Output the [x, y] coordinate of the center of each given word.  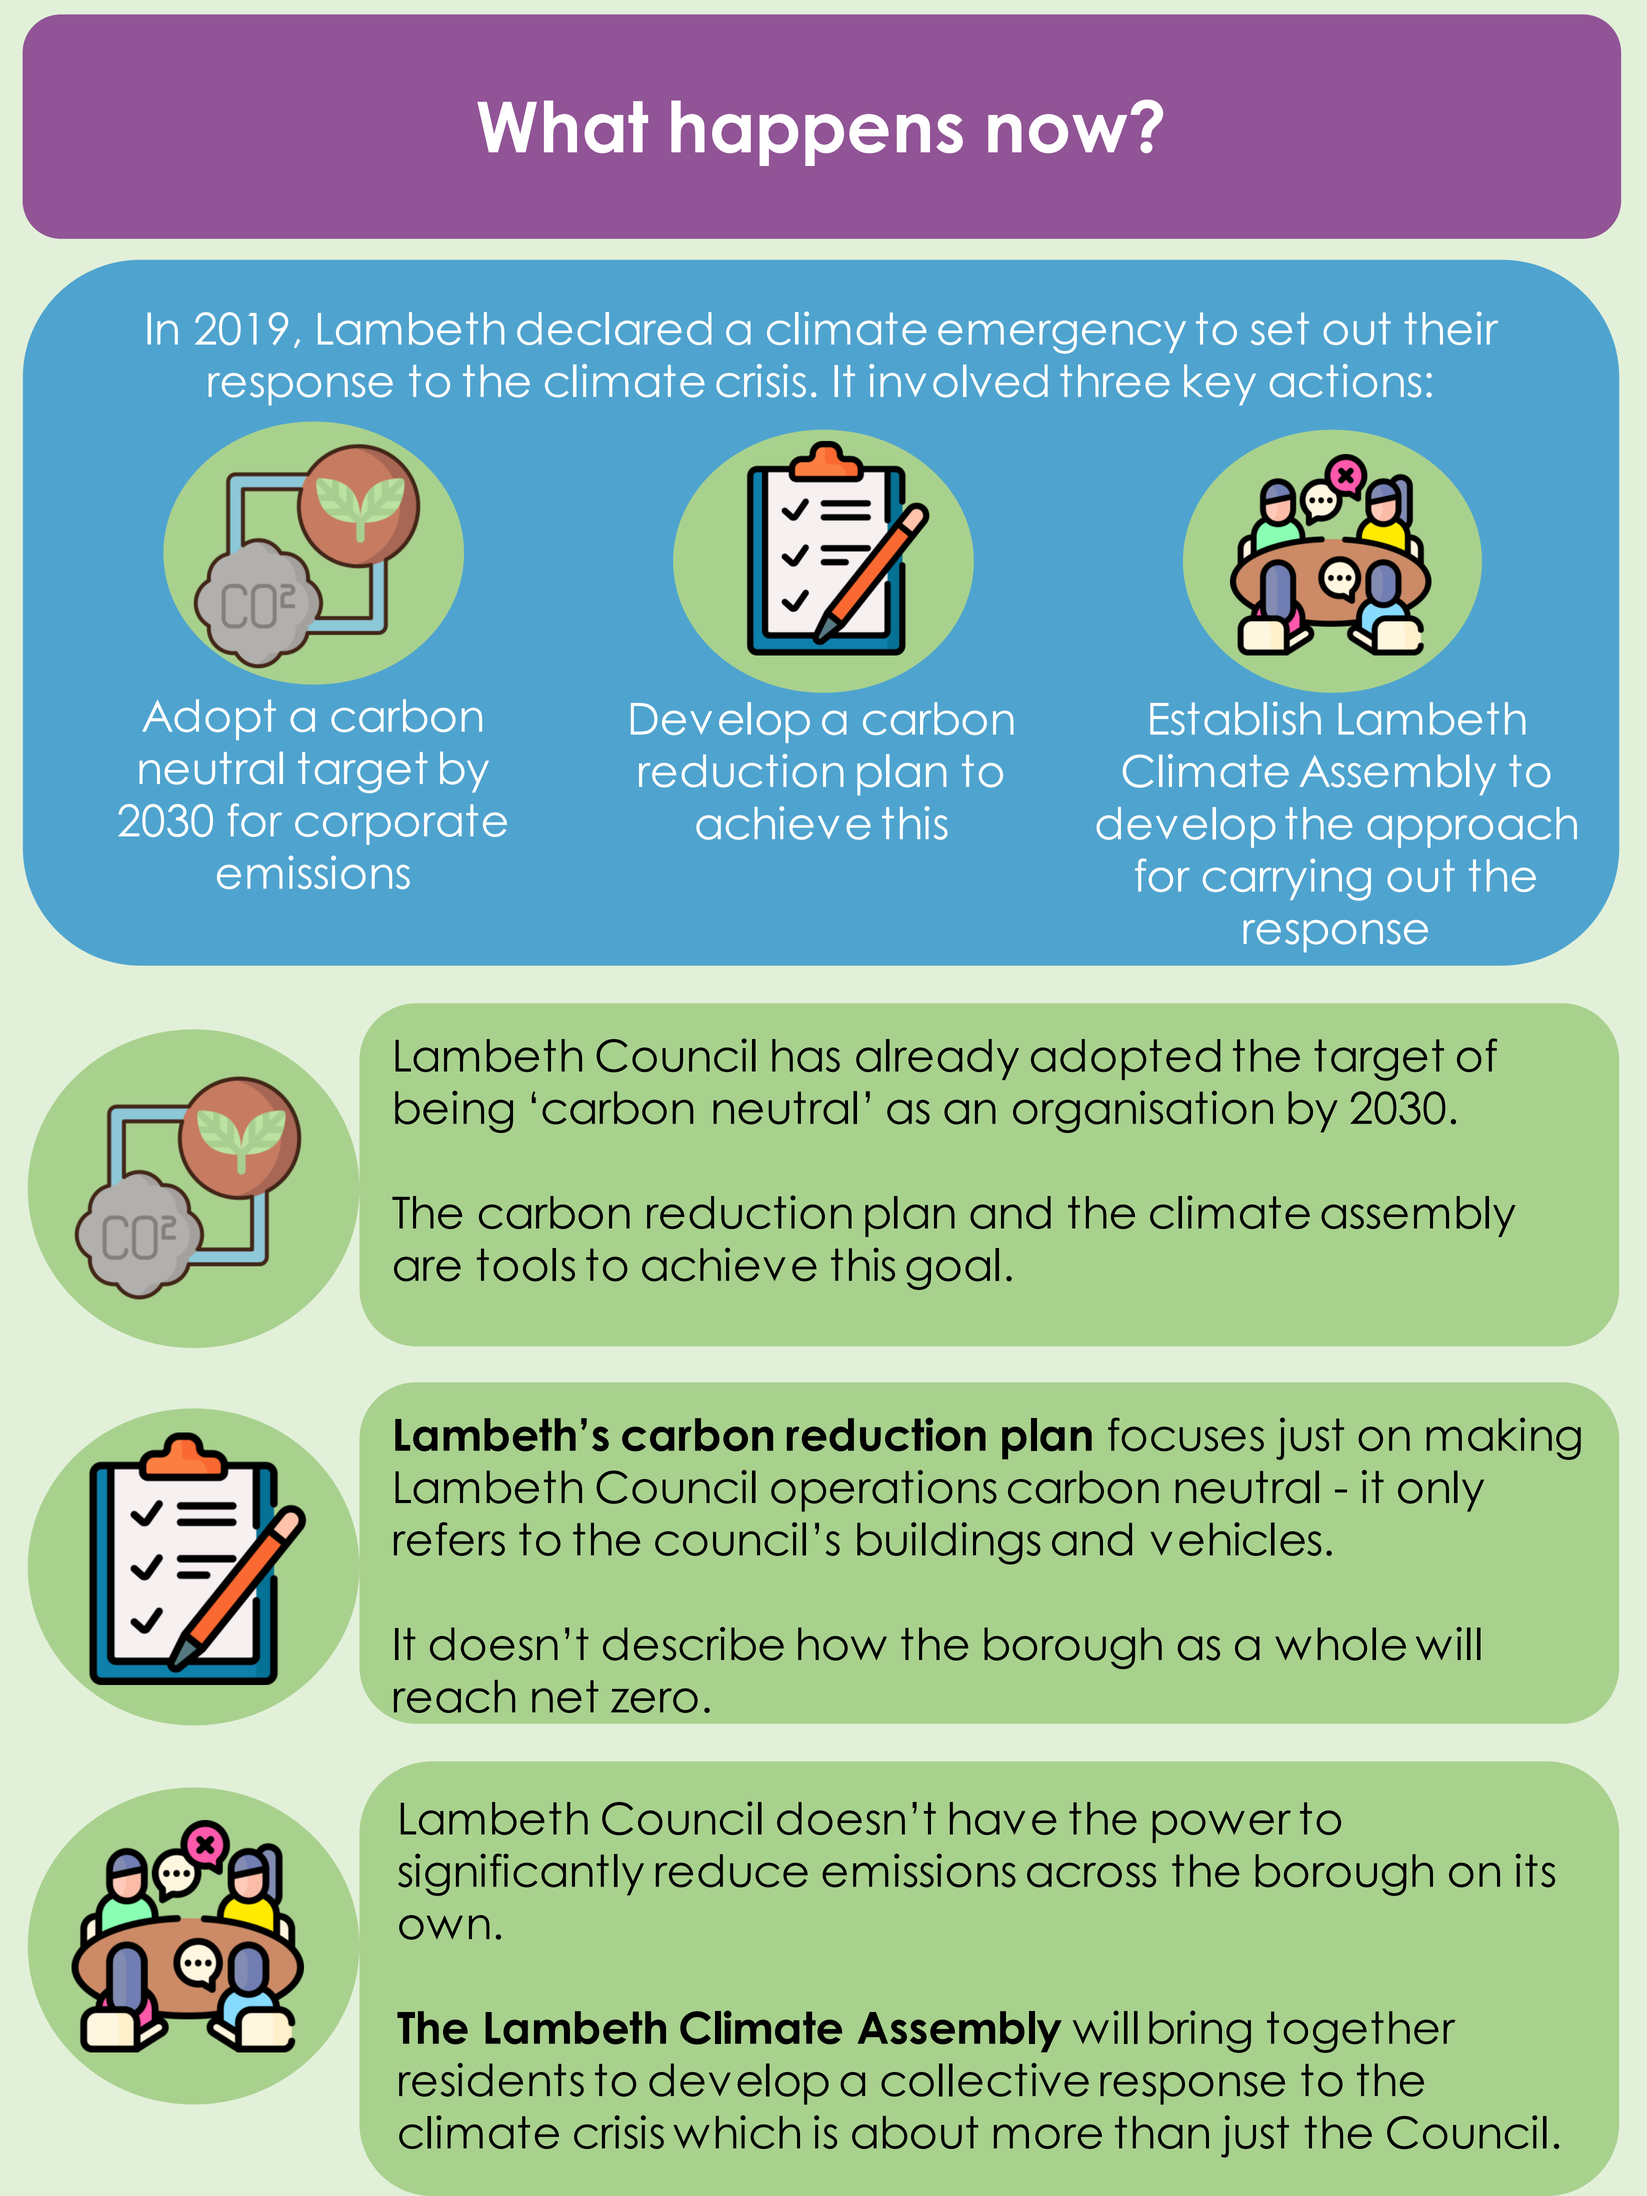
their [1451, 328]
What [562, 126]
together [1361, 2032]
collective [985, 2080]
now [1057, 133]
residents [491, 2080]
